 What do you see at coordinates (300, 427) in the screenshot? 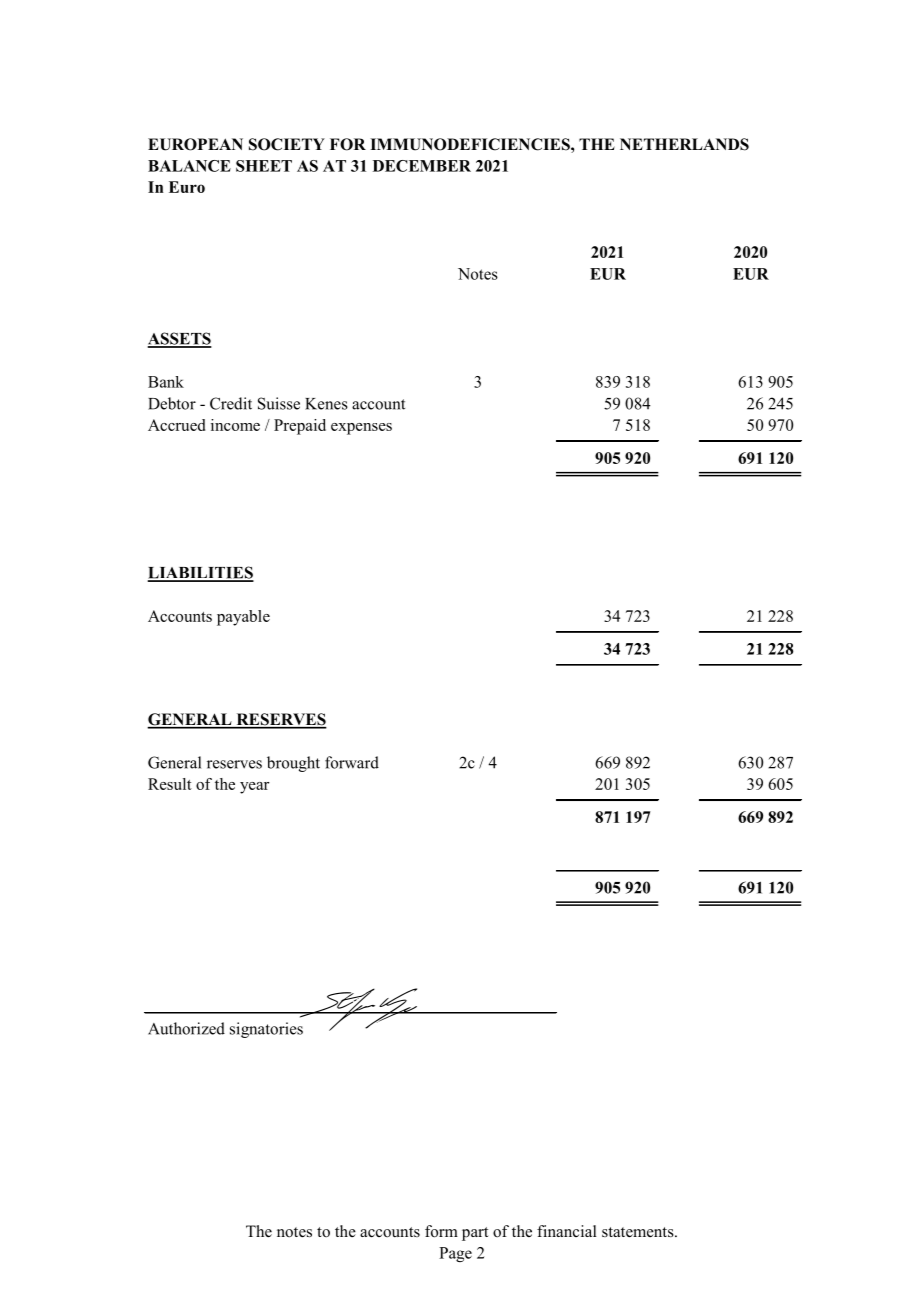
I see `Prepaid` at bounding box center [300, 427].
